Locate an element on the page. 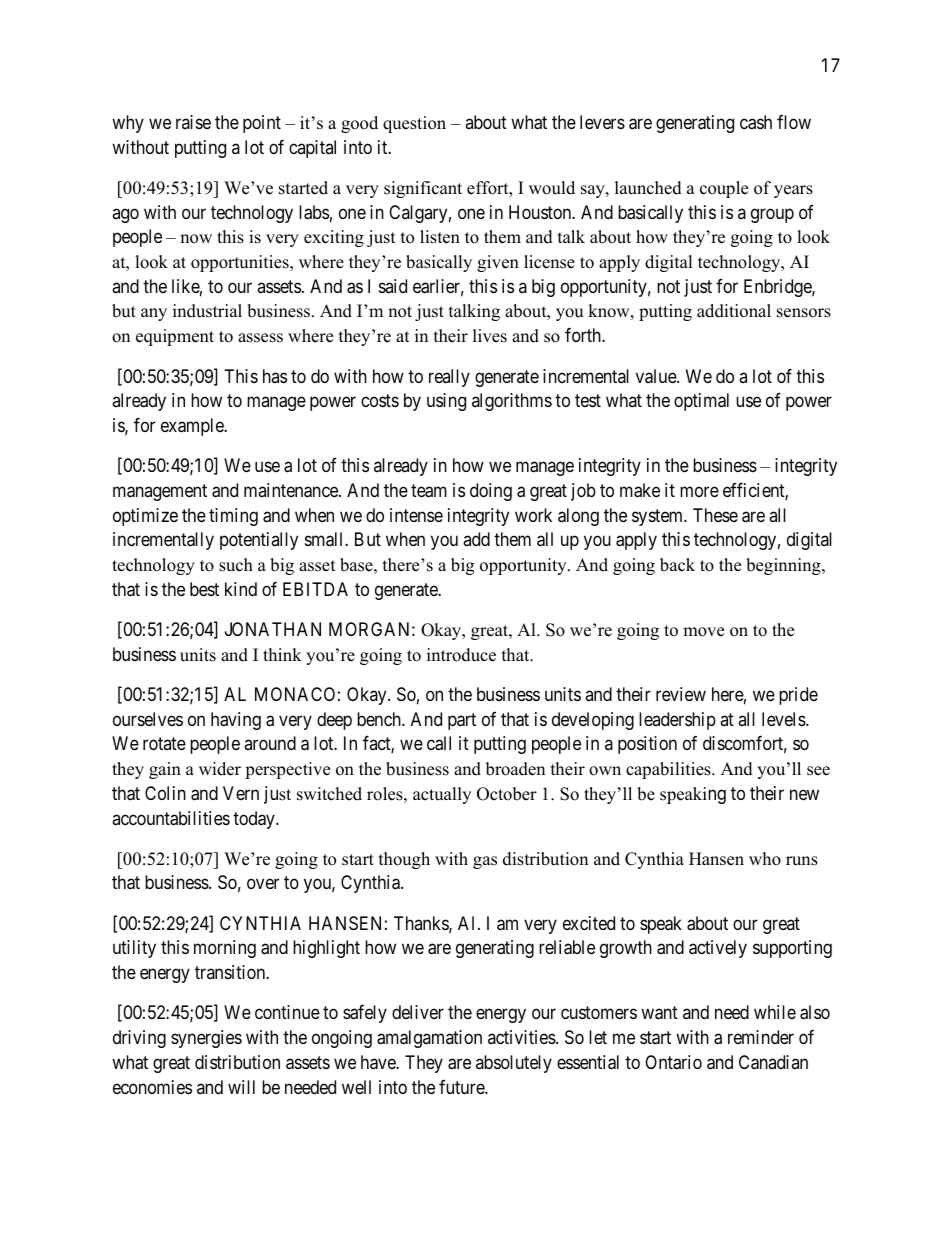 This document has width=952, height=1233. example is located at coordinates (193, 427).
